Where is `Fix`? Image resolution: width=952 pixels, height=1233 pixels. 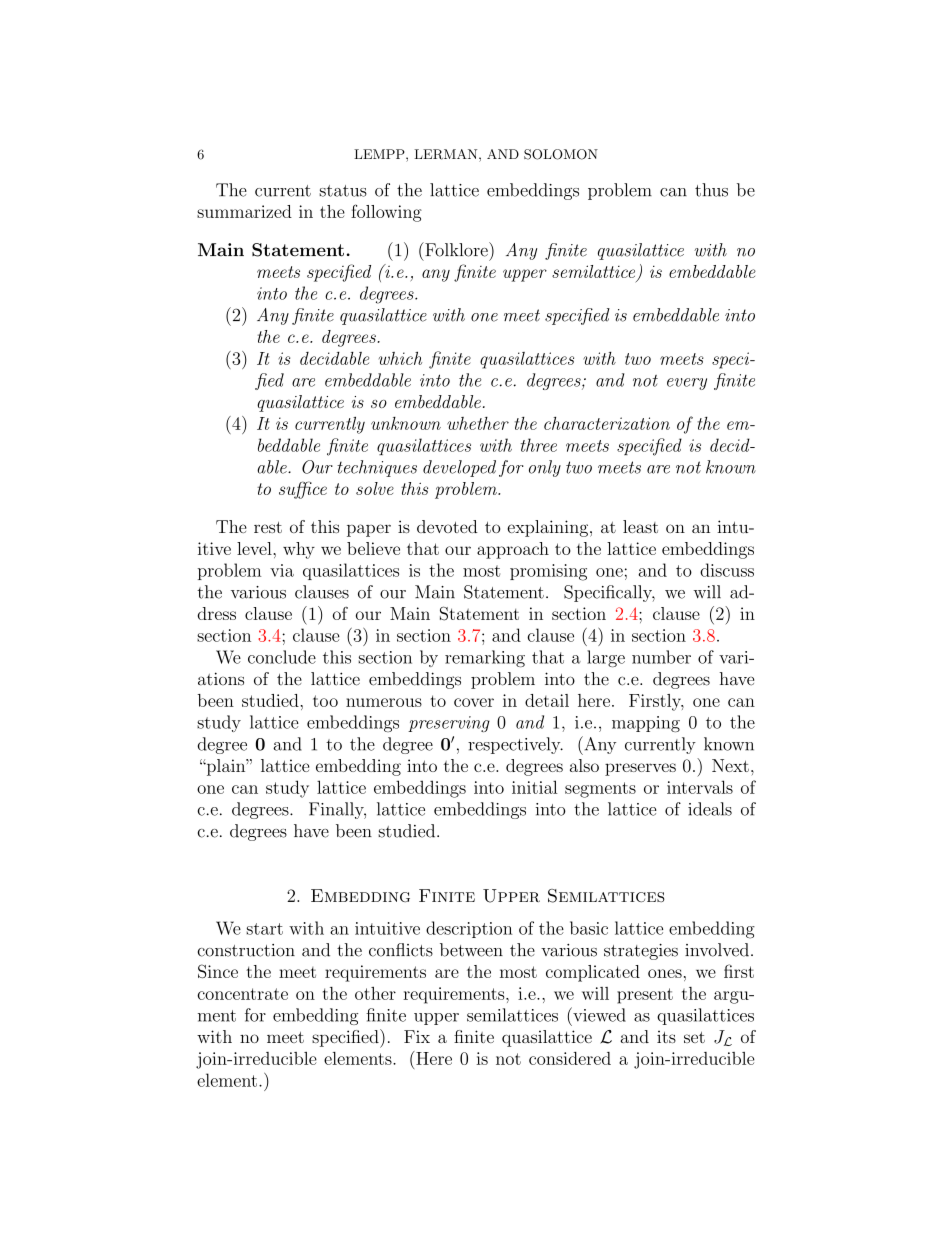
Fix is located at coordinates (417, 1036).
